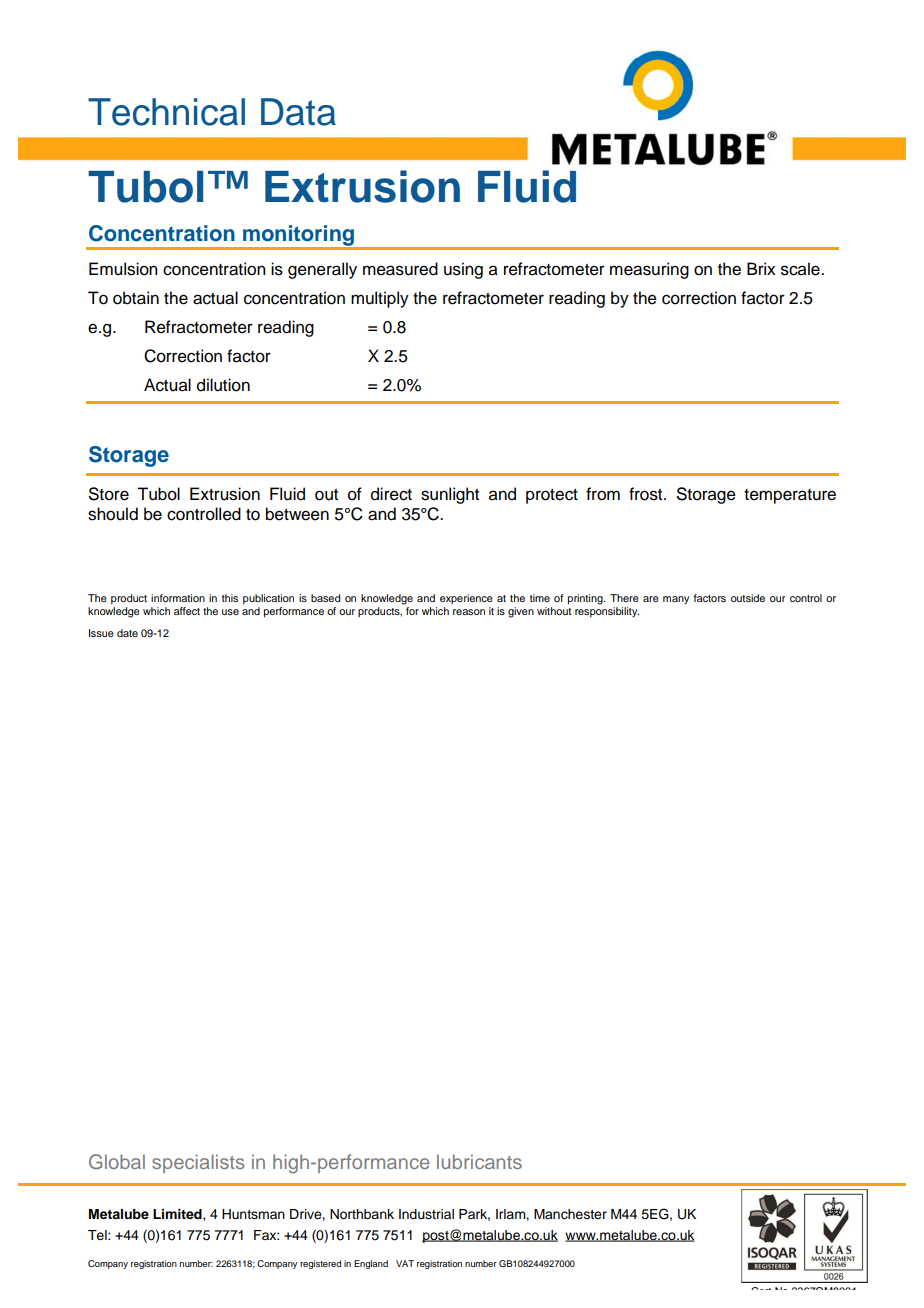 This image has height=1308, width=924. I want to click on dilution, so click(223, 385).
